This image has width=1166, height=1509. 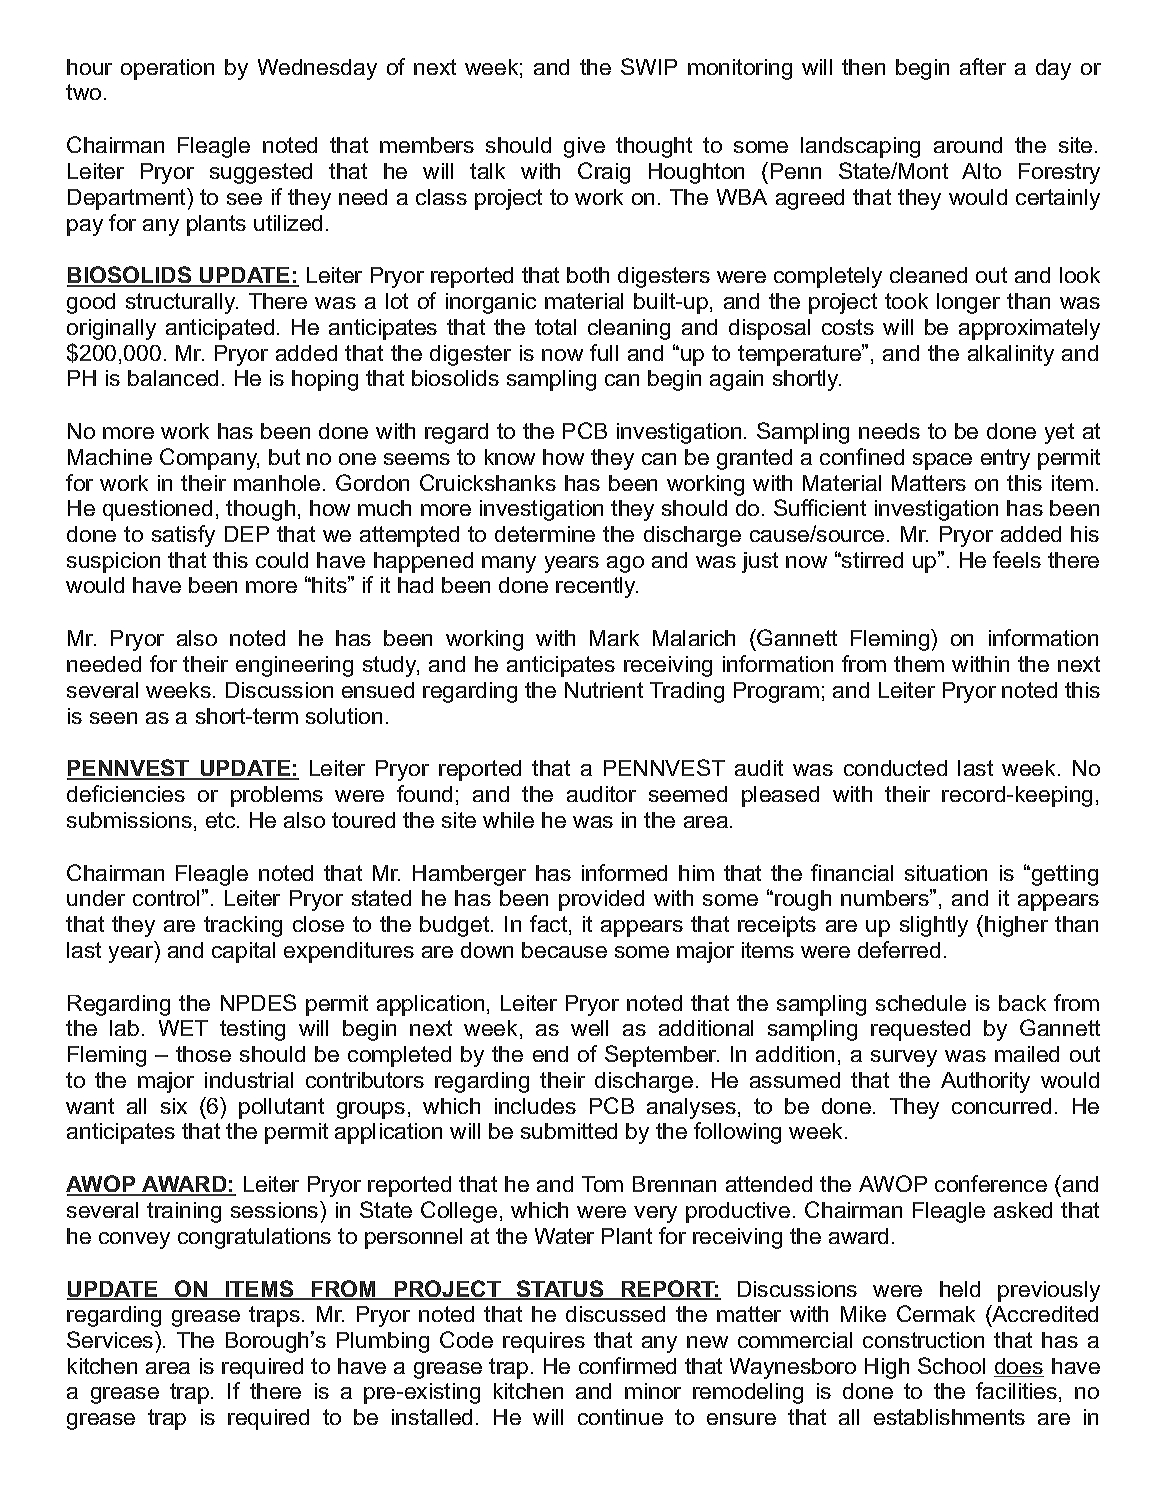 What do you see at coordinates (111, 1339) in the image?
I see `Services` at bounding box center [111, 1339].
